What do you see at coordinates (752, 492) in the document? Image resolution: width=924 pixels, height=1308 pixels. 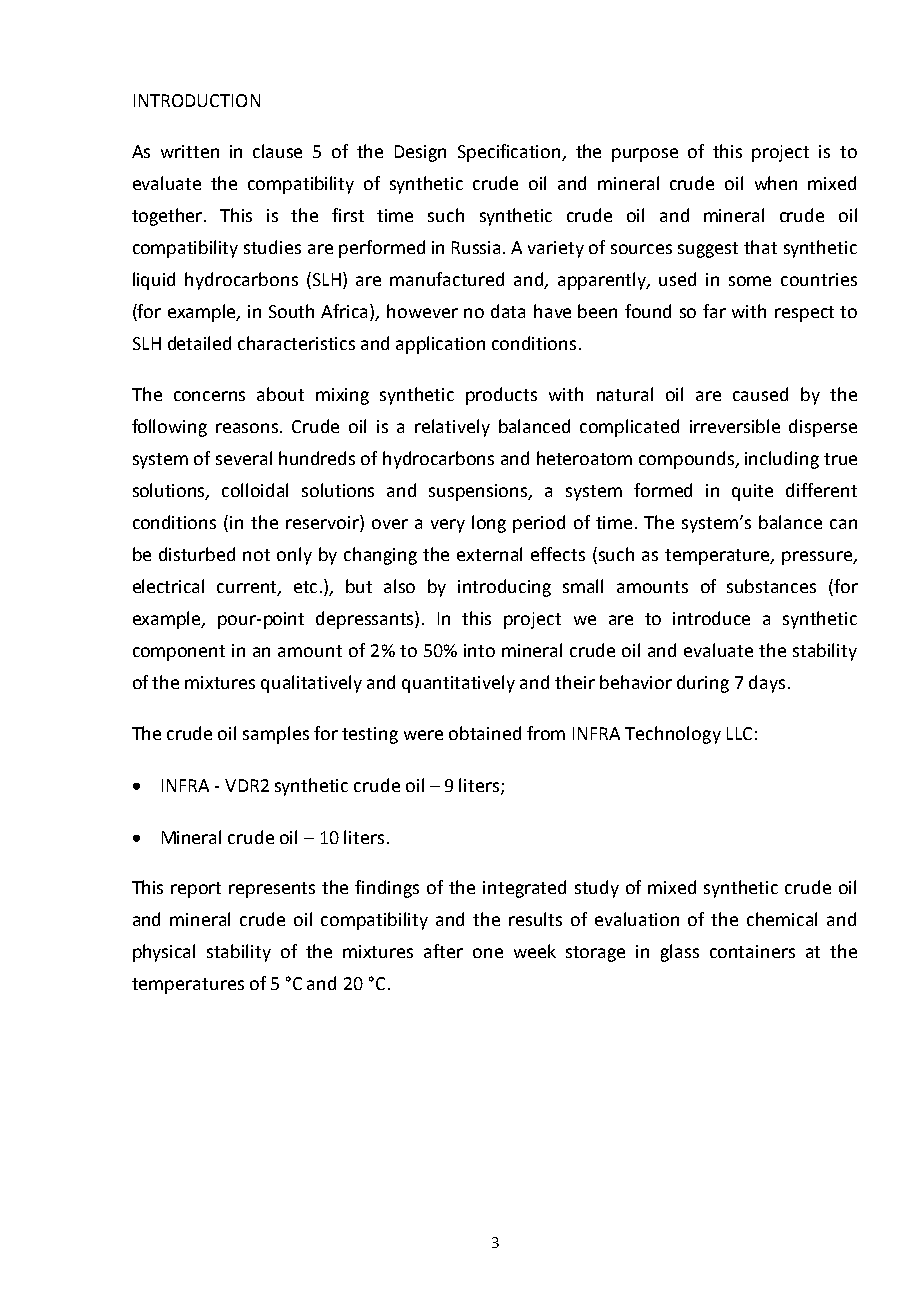 I see `quite` at bounding box center [752, 492].
